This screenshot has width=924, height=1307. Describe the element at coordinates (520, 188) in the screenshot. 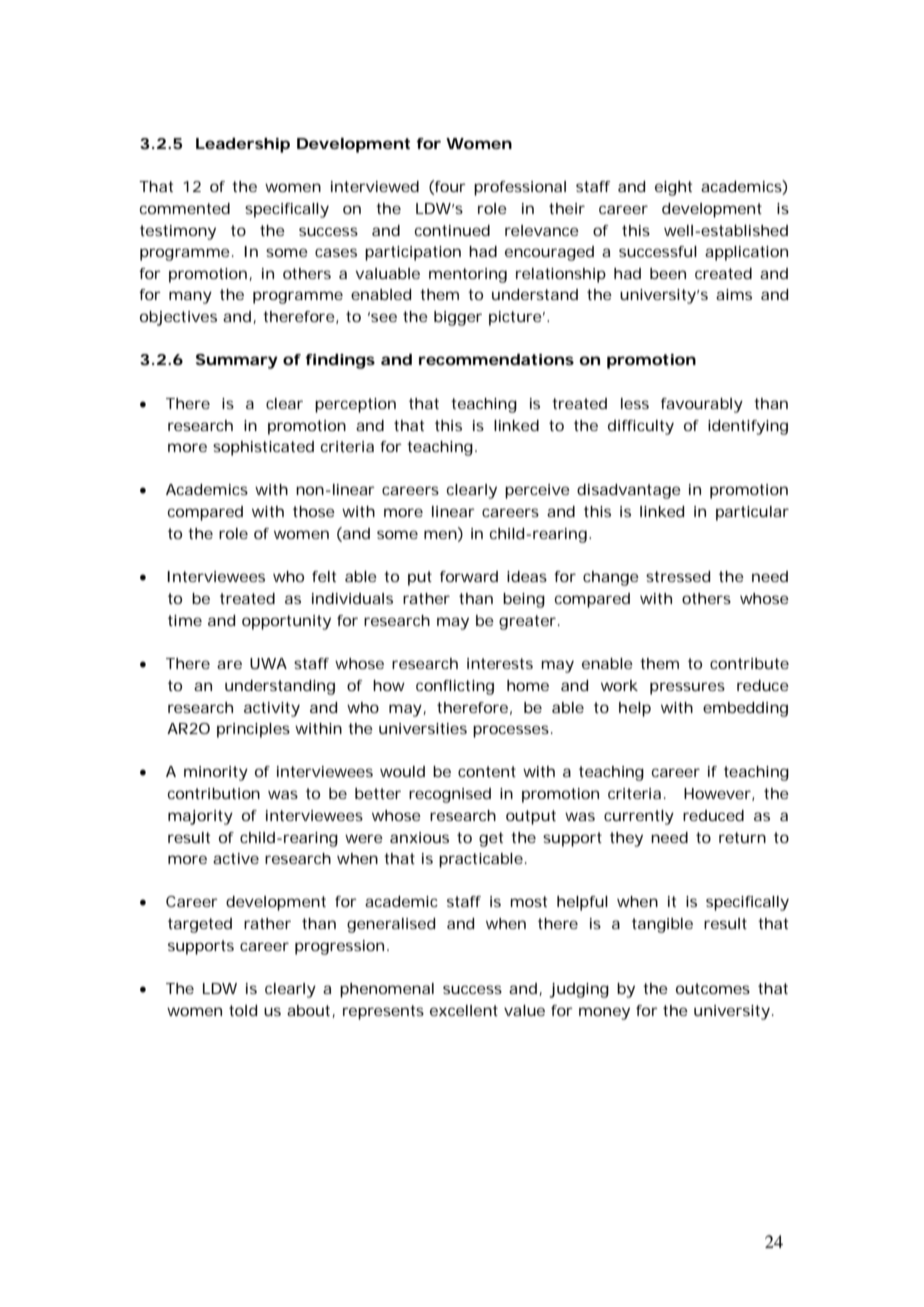

I see `professional` at that location.
